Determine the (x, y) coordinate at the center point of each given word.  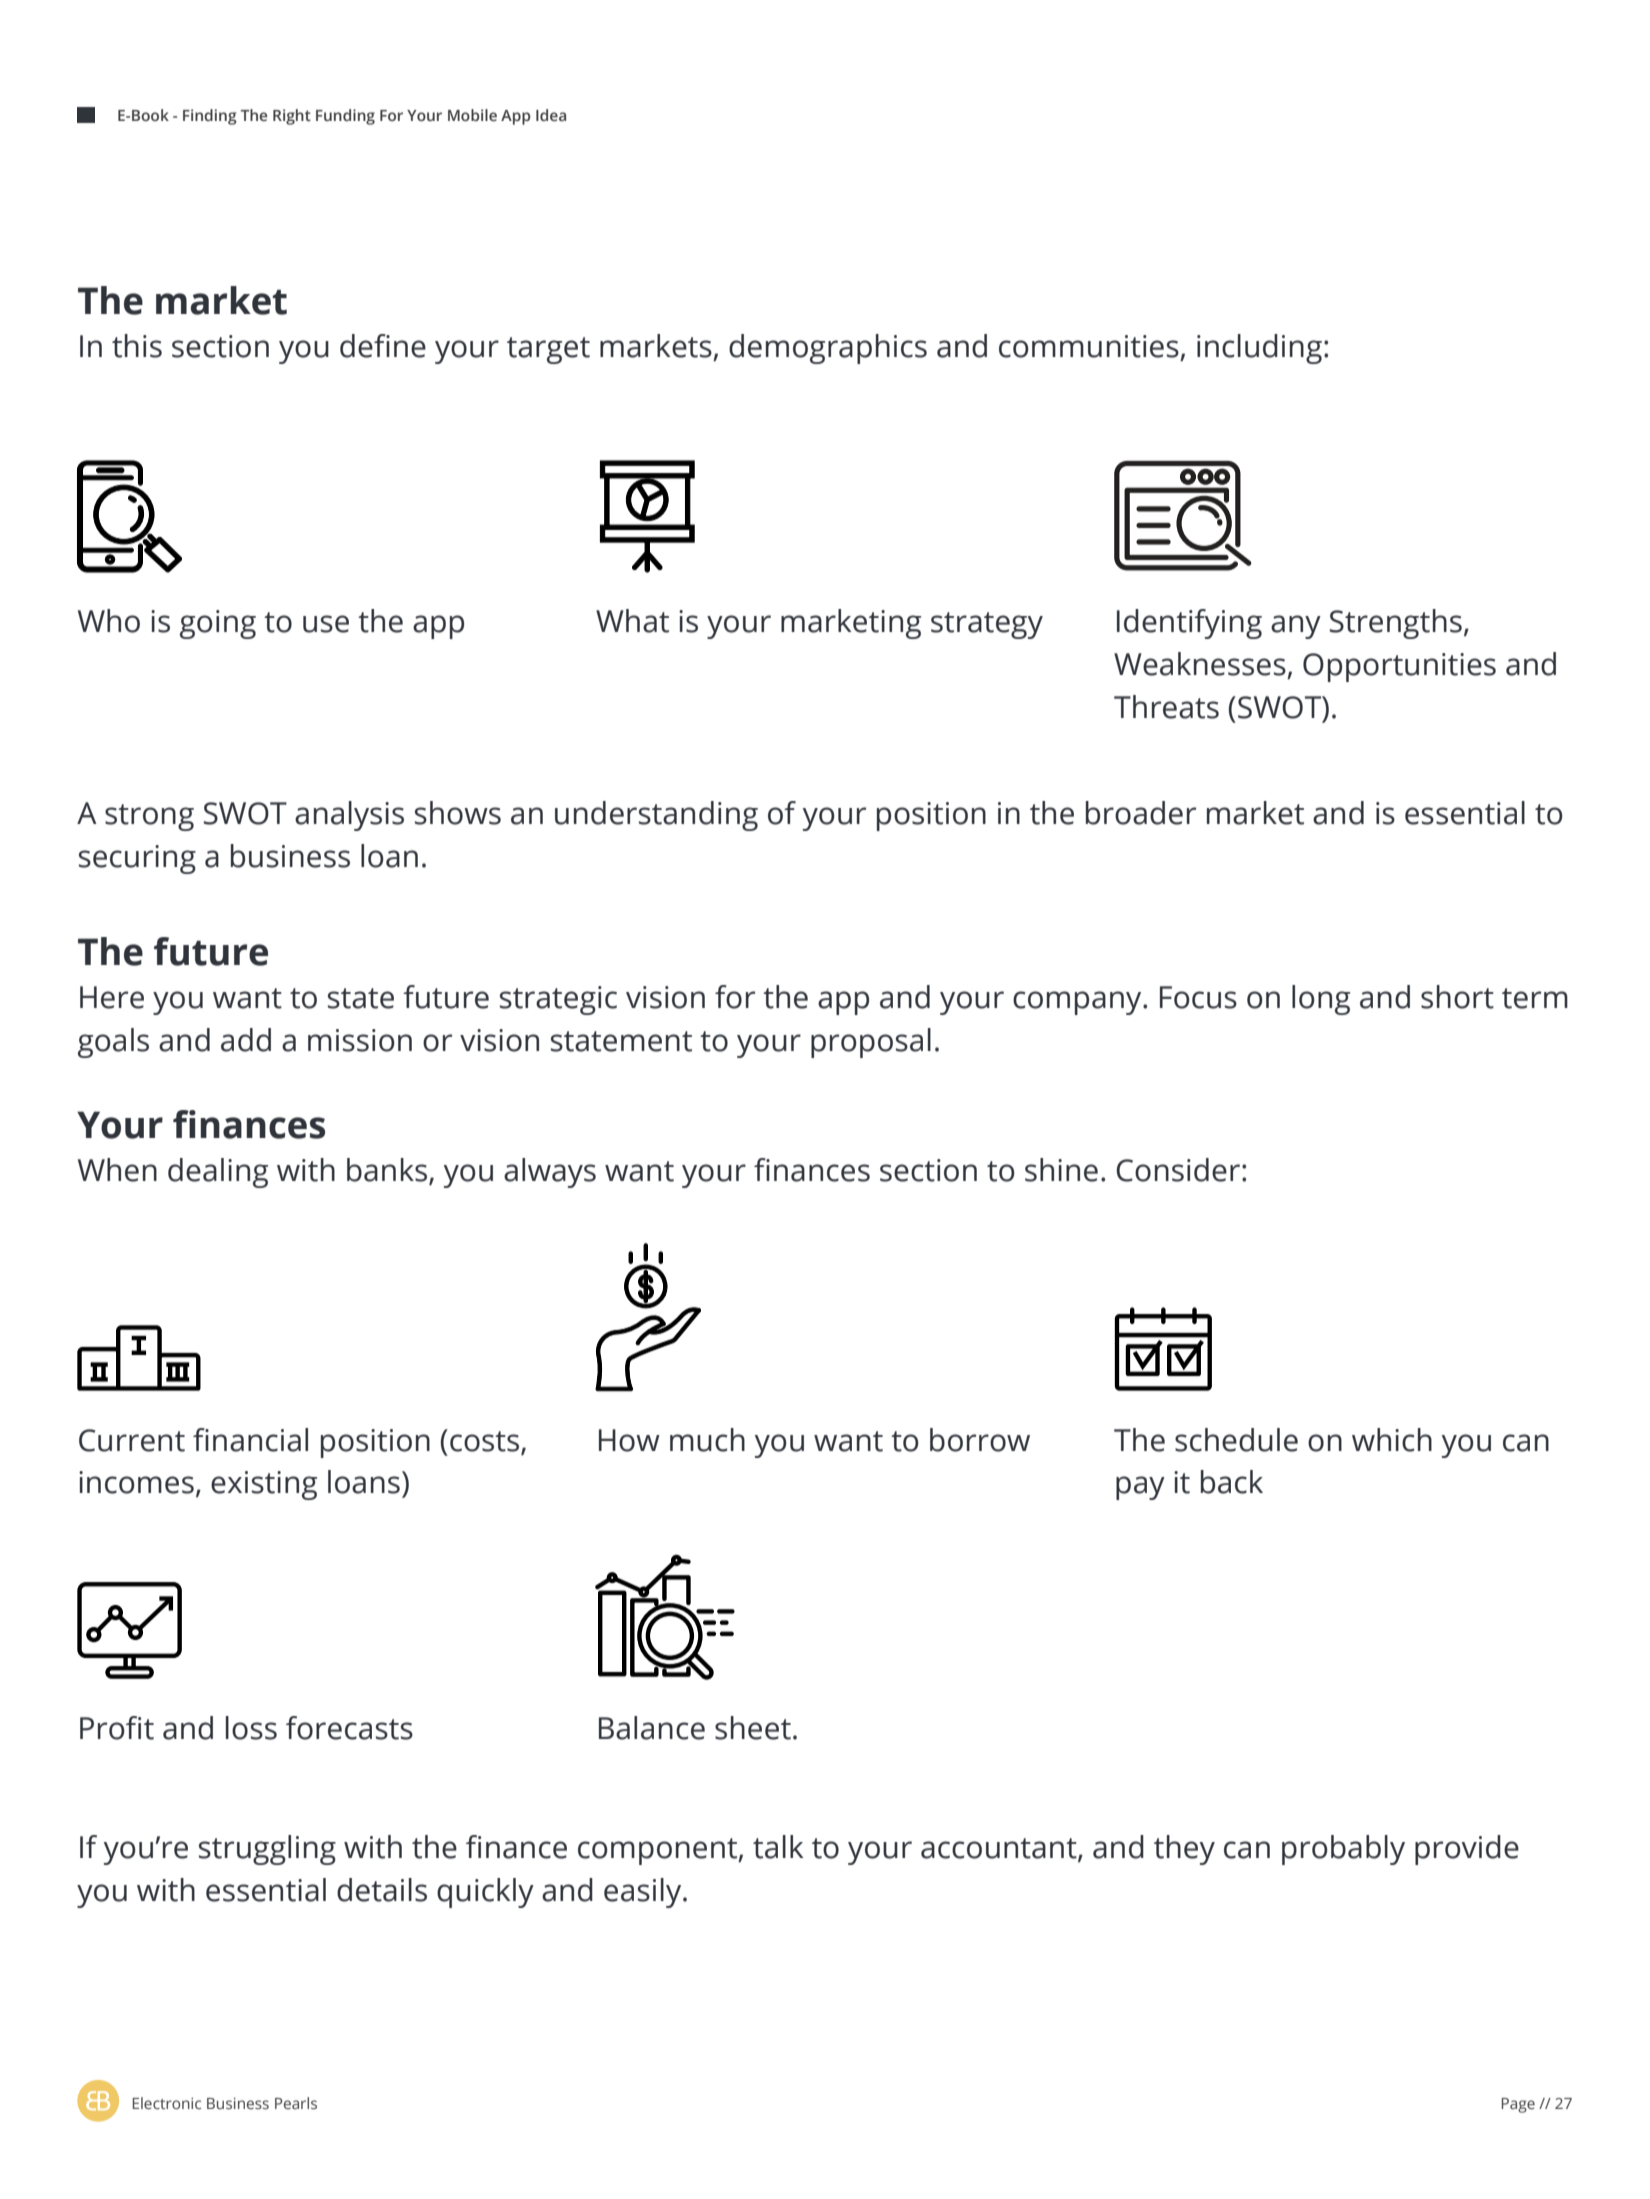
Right (292, 117)
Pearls (296, 2103)
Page (1518, 2105)
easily (644, 1893)
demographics (828, 349)
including (1259, 349)
